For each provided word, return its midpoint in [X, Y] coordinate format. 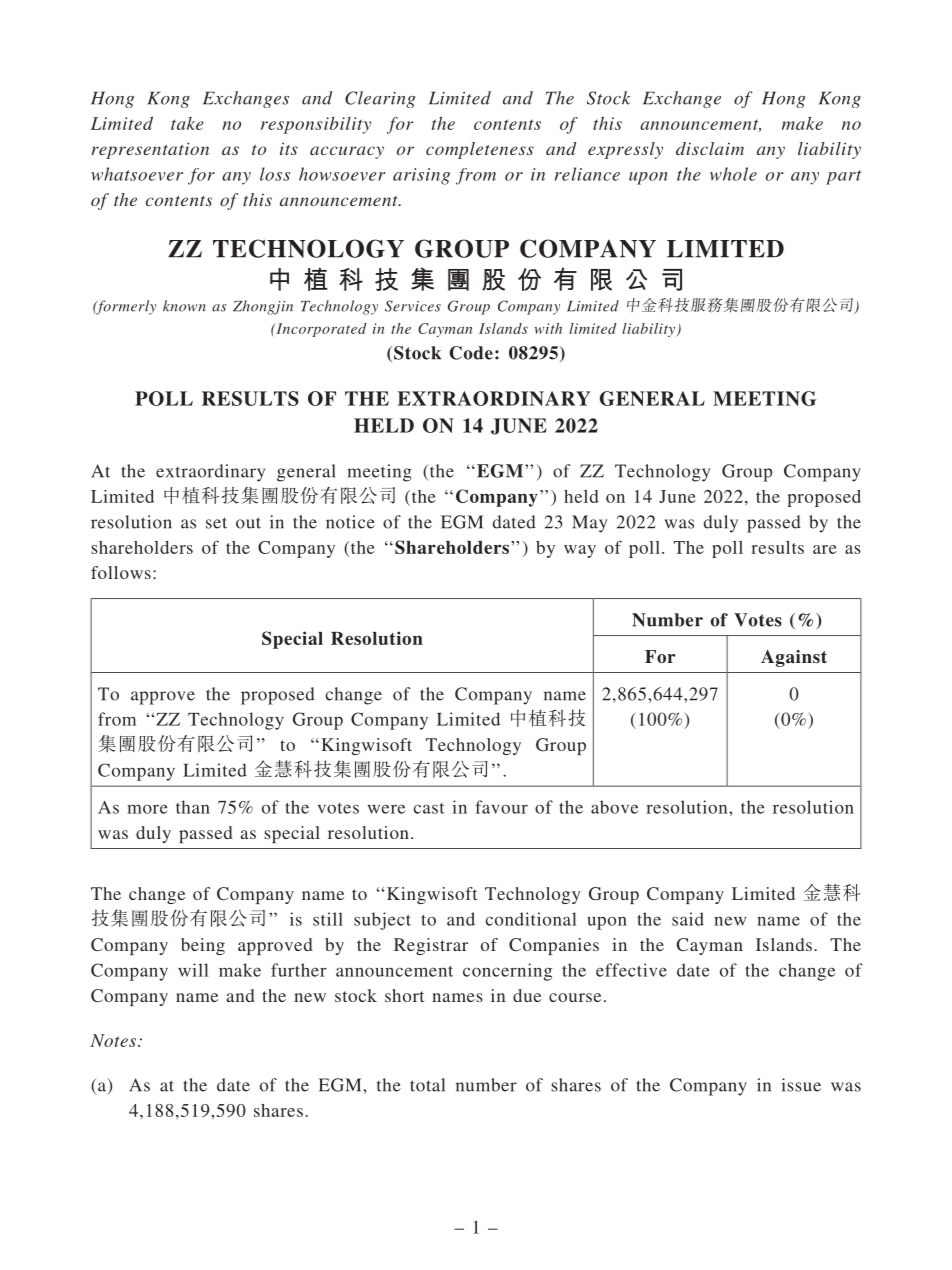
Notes [114, 1040]
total [427, 1085]
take [187, 123]
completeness [480, 150]
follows [121, 572]
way [580, 551]
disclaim [710, 148]
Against [794, 658]
